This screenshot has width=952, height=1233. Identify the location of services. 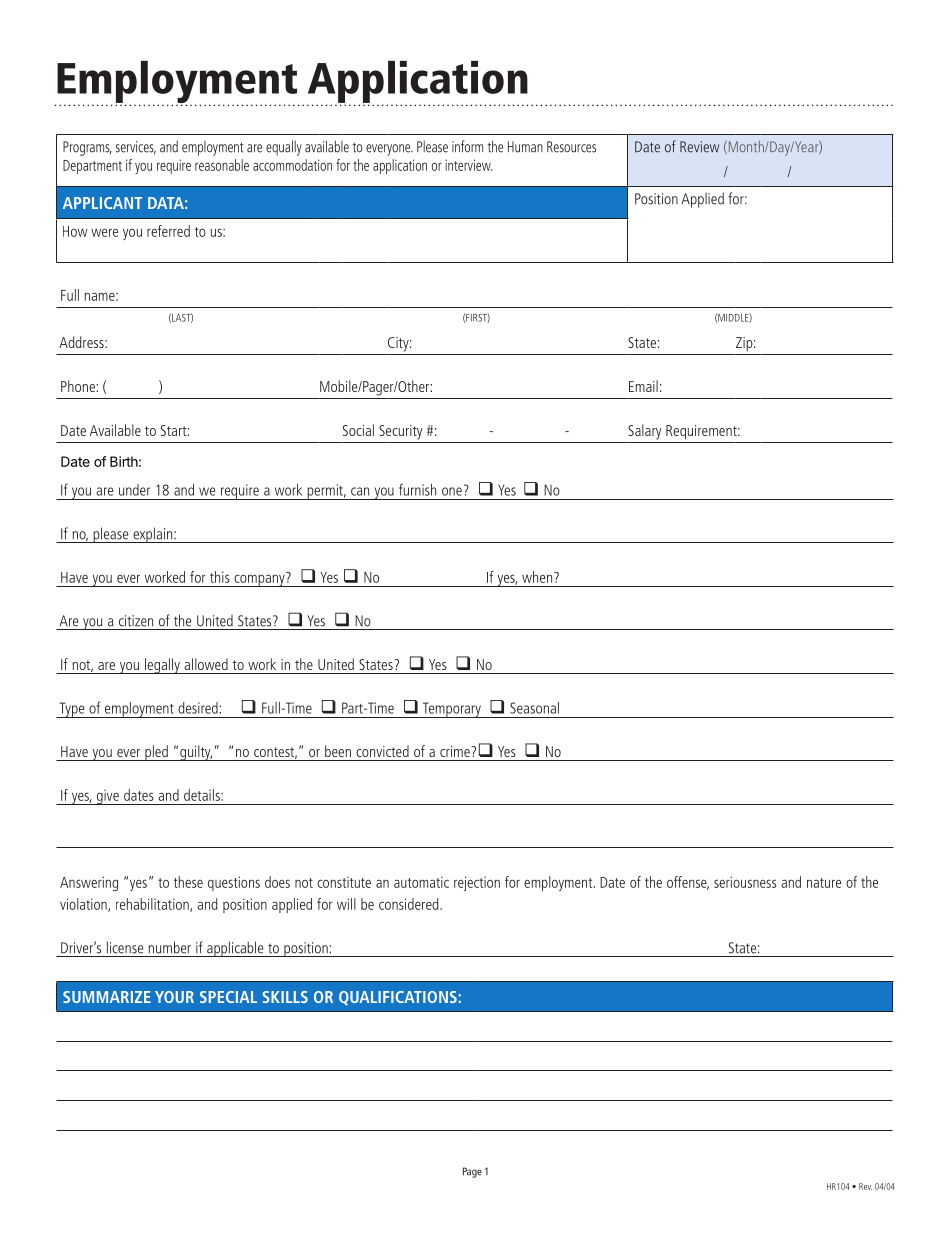
(136, 148).
